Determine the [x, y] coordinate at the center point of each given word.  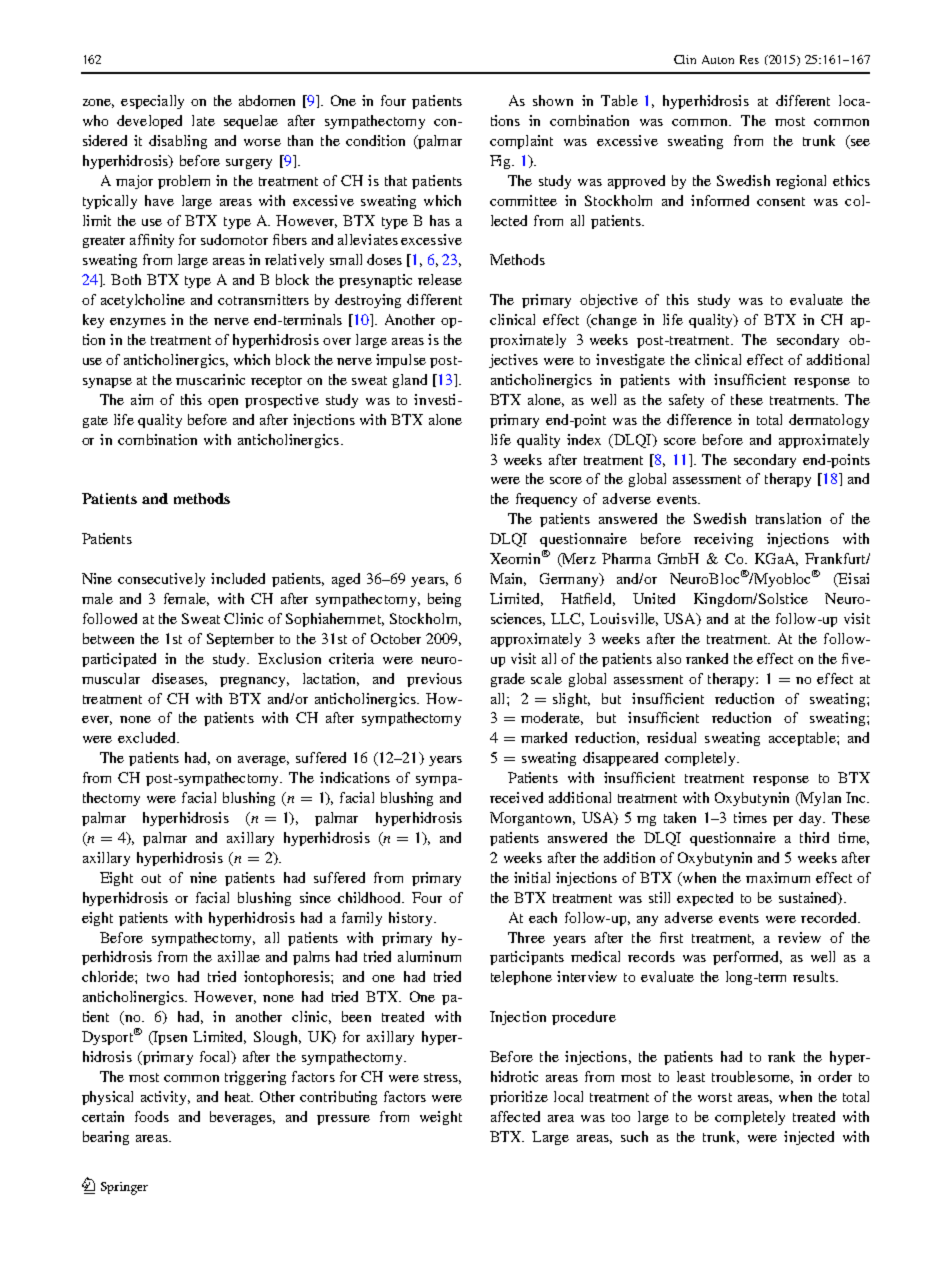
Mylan [819, 799]
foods [152, 1116]
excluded [148, 737]
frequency [546, 500]
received [516, 797]
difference [699, 419]
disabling [178, 142]
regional [801, 182]
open [223, 403]
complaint [521, 142]
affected [515, 1116]
